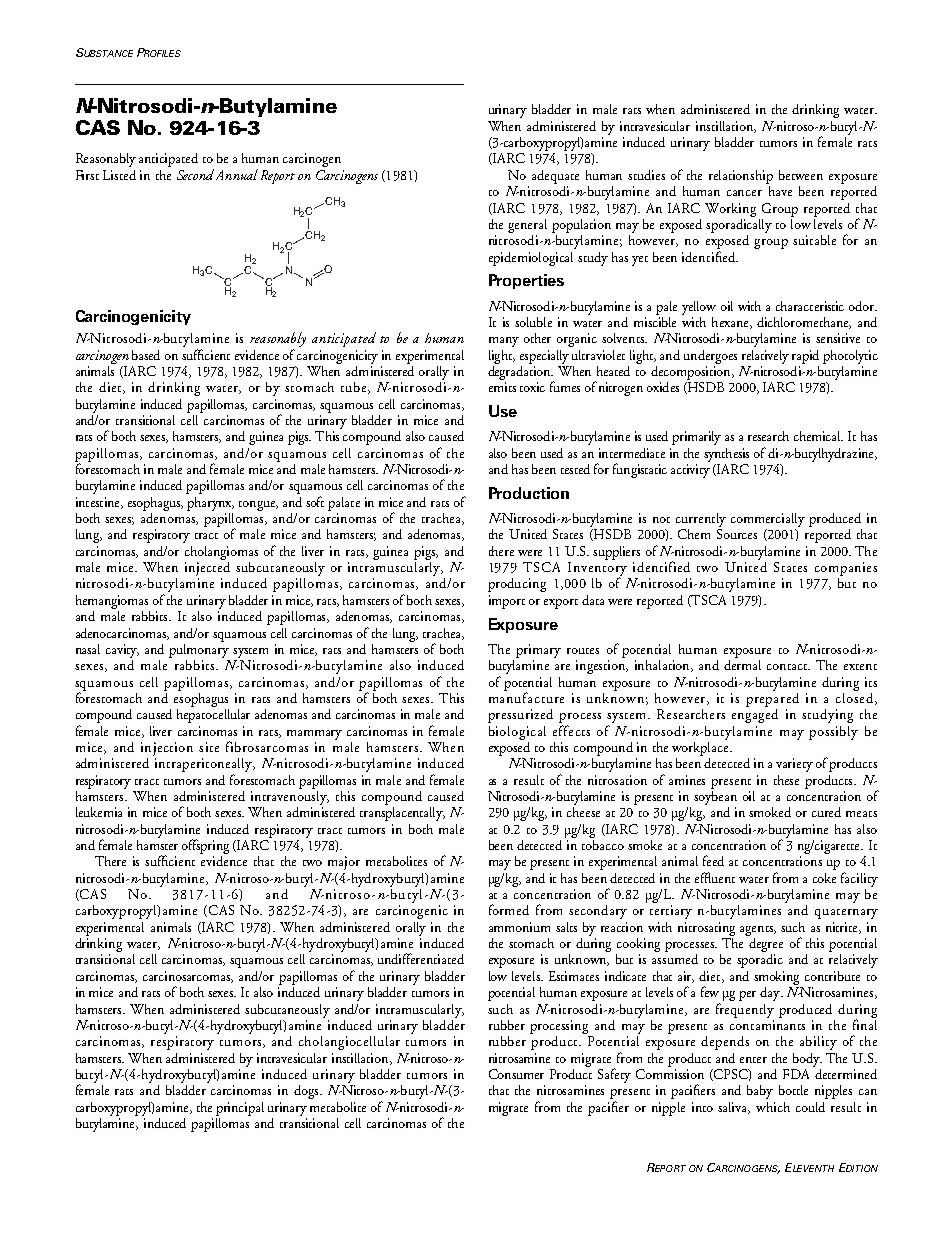 This screenshot has height=1233, width=952. What do you see at coordinates (786, 780) in the screenshot?
I see `these` at bounding box center [786, 780].
